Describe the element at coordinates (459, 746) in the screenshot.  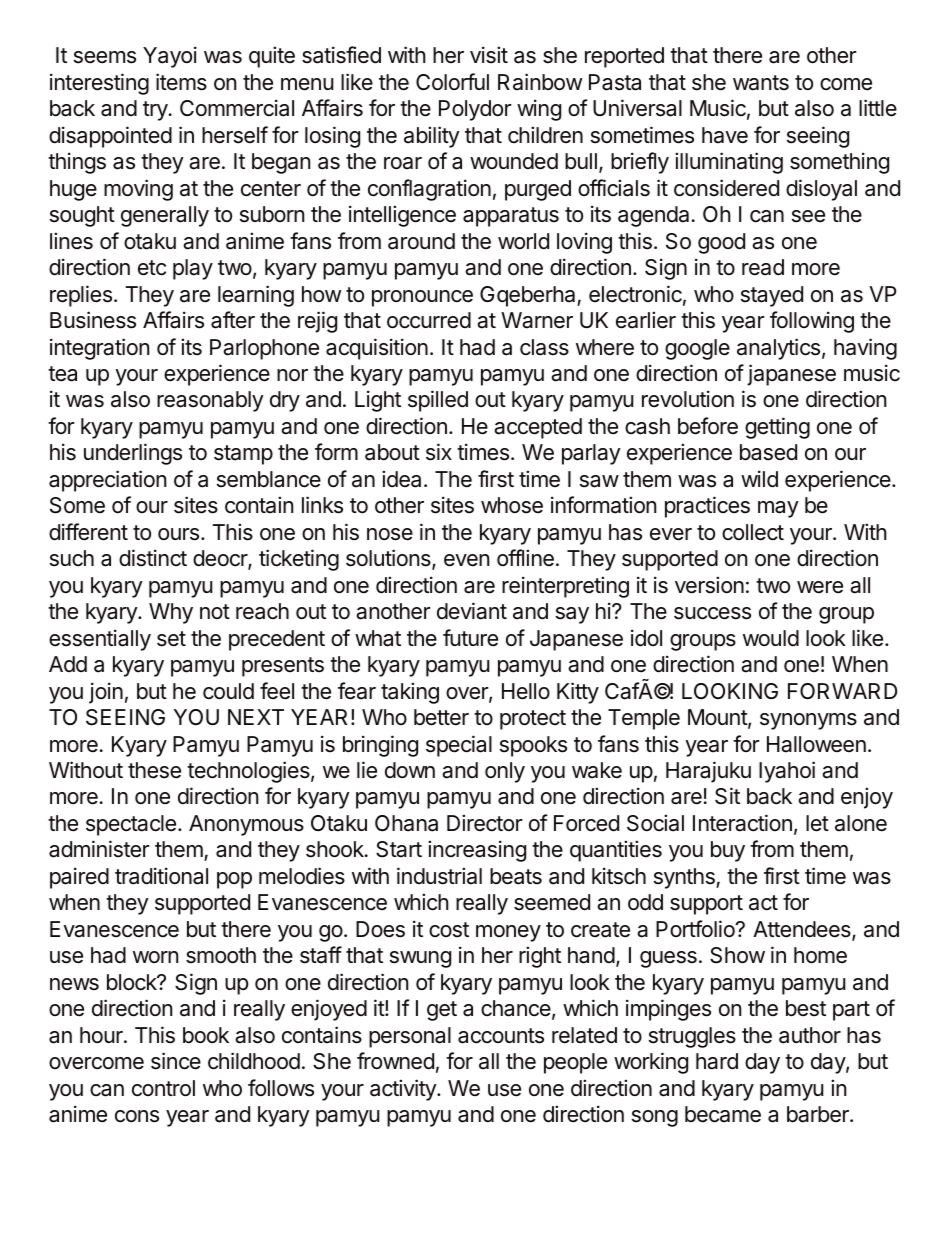
I see `special` at that location.
